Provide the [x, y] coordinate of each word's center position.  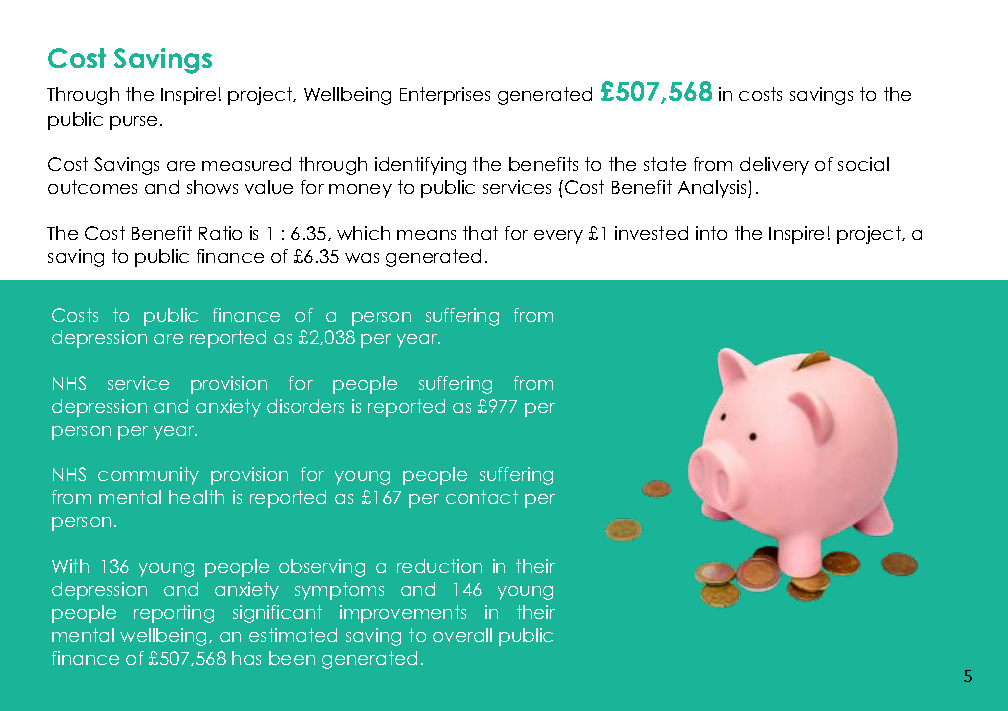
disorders [305, 406]
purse [133, 123]
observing [322, 568]
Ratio [220, 233]
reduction [439, 566]
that [480, 233]
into [711, 233]
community [148, 476]
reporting [174, 614]
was [362, 258]
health [196, 497]
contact [482, 497]
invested [651, 233]
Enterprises [445, 96]
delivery [774, 166]
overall [462, 635]
